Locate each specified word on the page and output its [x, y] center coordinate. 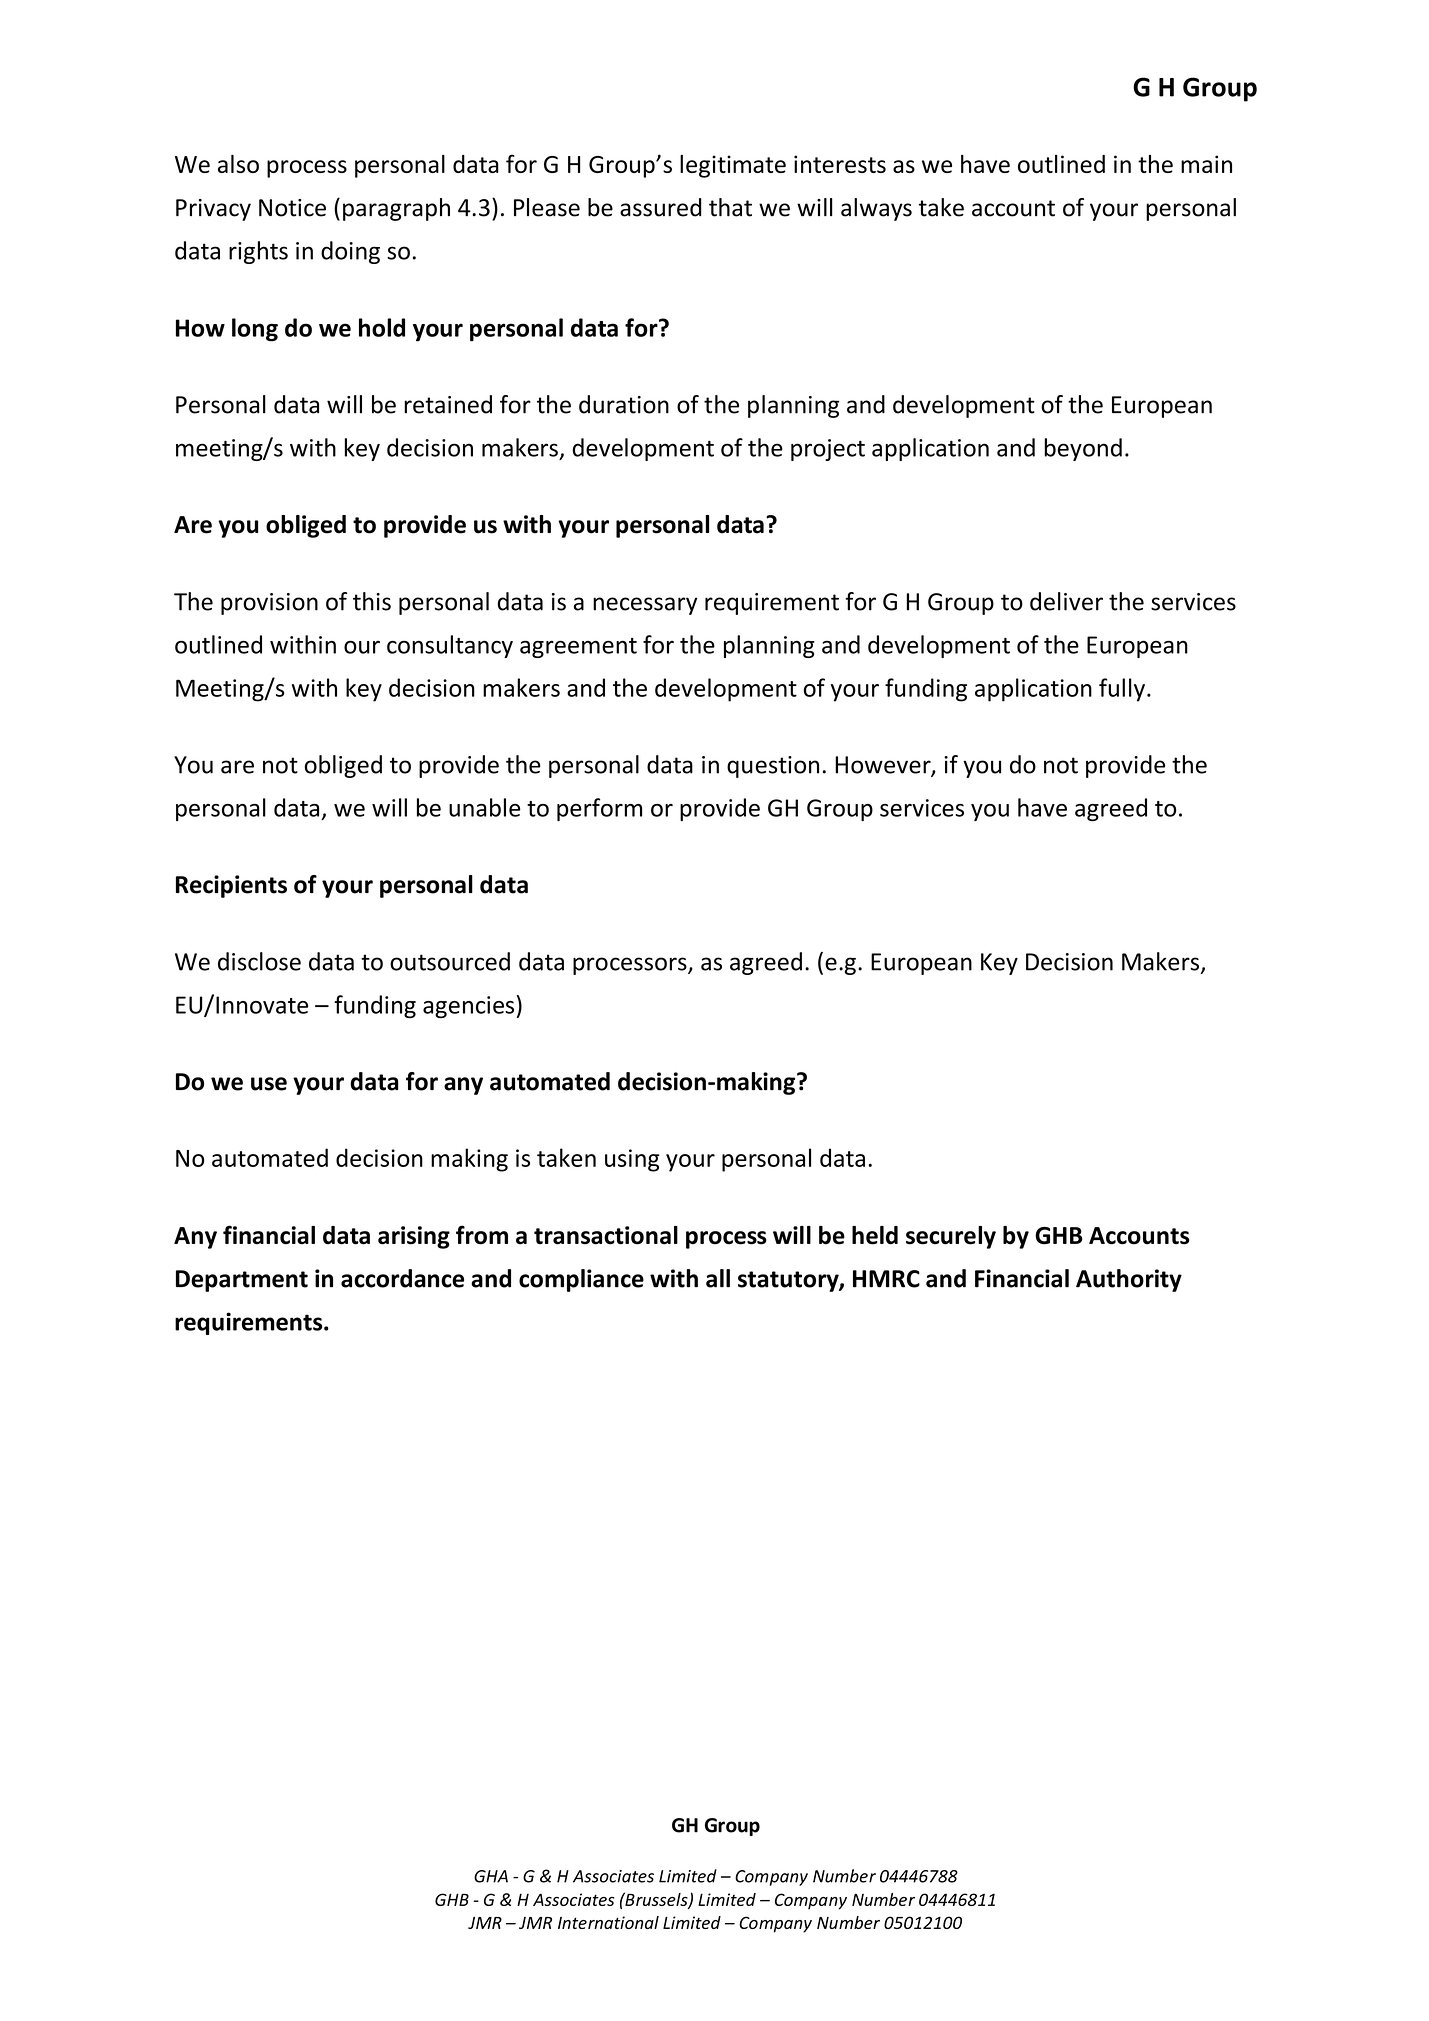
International [608, 1922]
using [632, 1160]
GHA [491, 1876]
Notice [292, 208]
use [269, 1084]
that [730, 207]
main [1206, 164]
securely [951, 1237]
